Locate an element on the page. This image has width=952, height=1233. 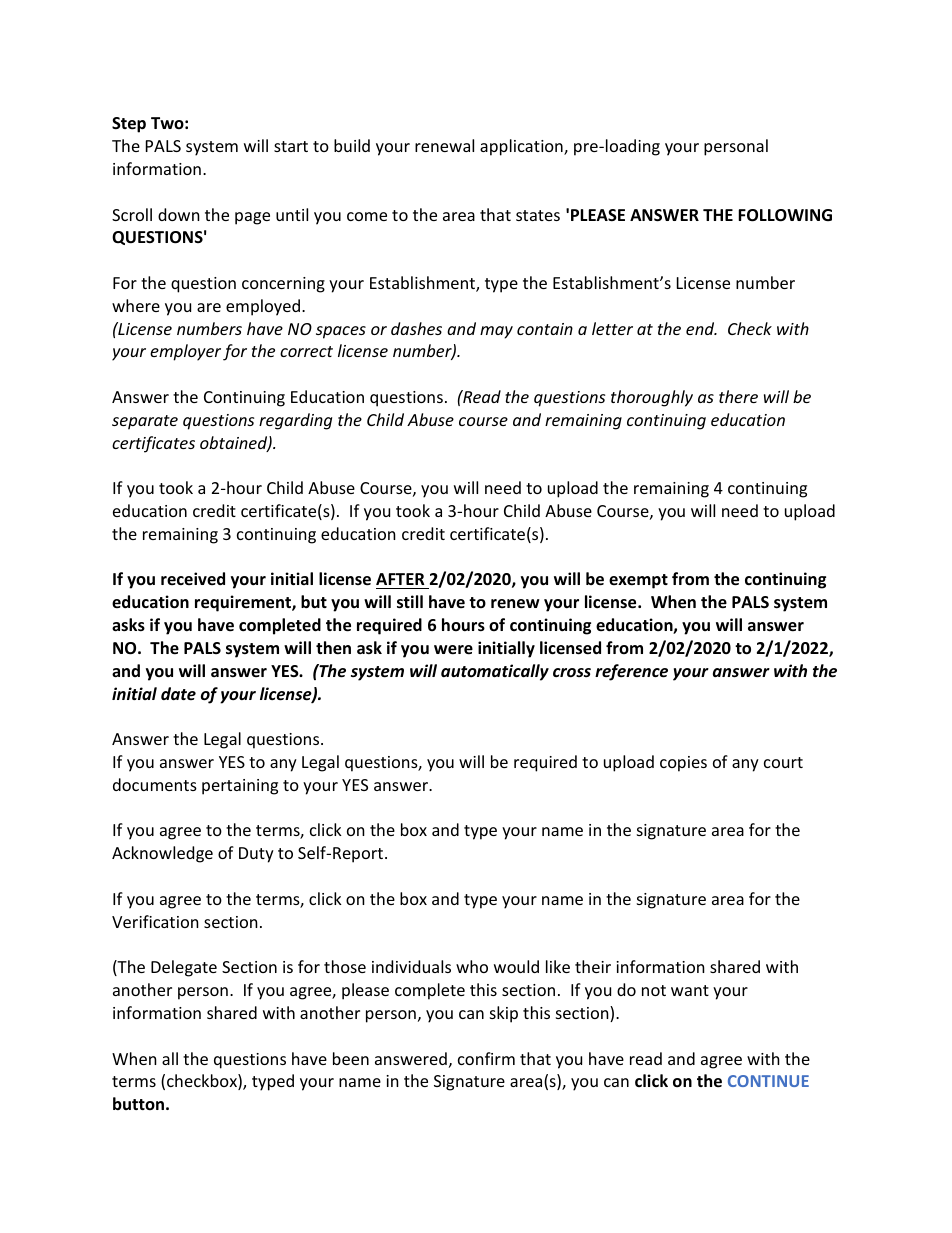
FOLLOWING is located at coordinates (785, 215).
